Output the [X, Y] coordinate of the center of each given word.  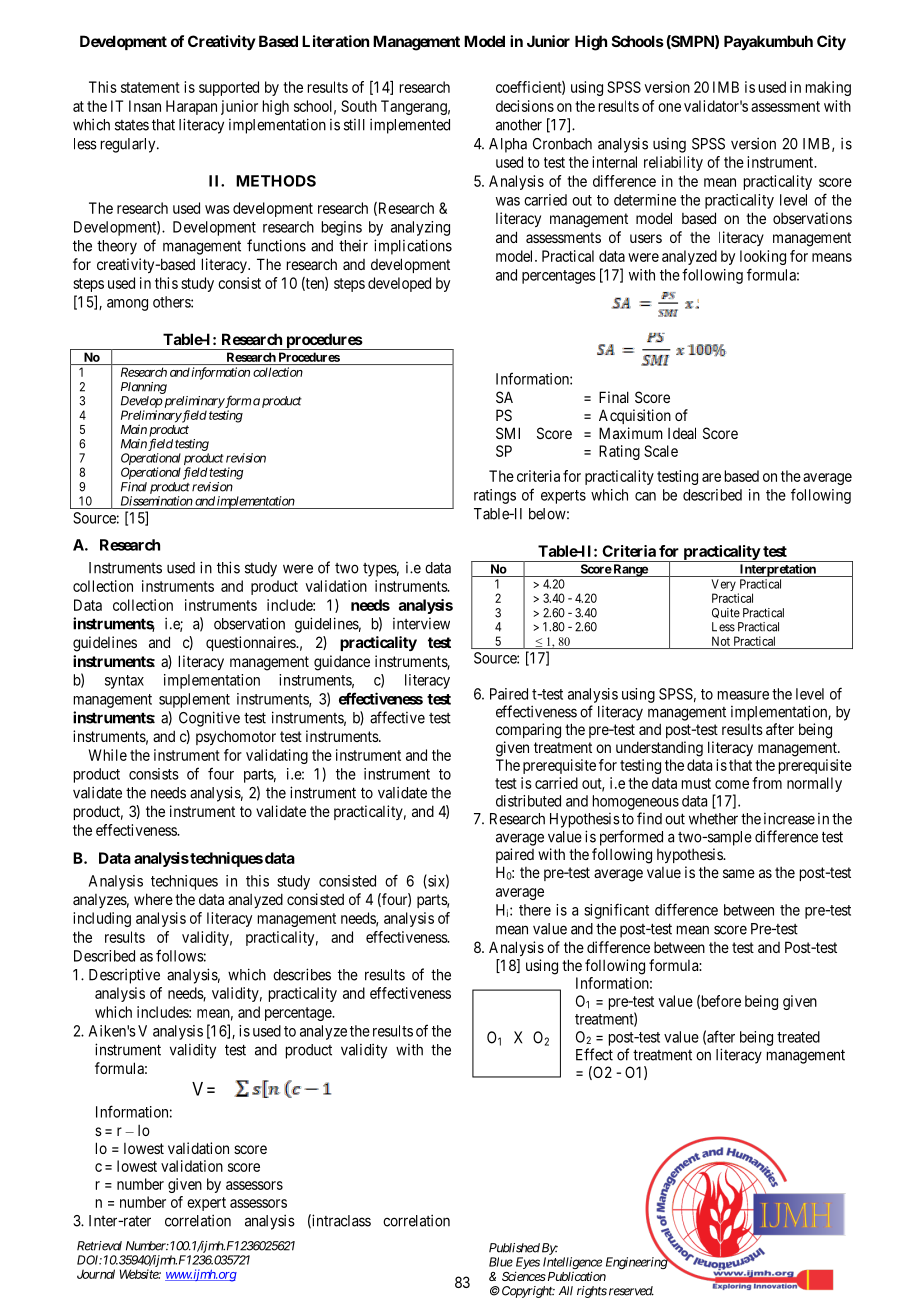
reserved [631, 1291]
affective [397, 717]
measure [743, 695]
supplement [194, 700]
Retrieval [99, 1246]
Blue [501, 1262]
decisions [525, 106]
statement [150, 87]
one [669, 107]
